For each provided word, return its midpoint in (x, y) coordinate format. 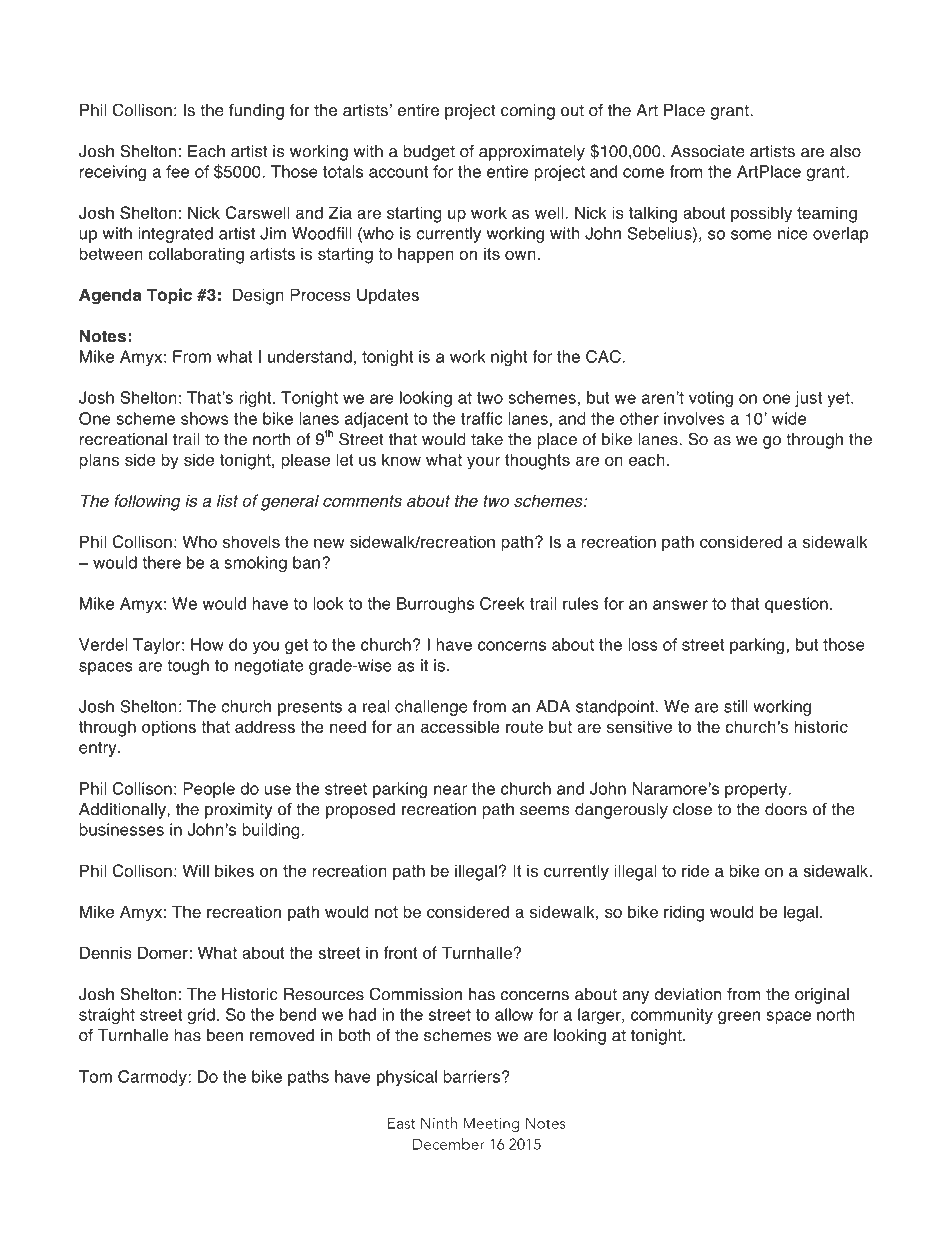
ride (695, 870)
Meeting (491, 1124)
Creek (502, 603)
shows (205, 418)
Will (195, 870)
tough (188, 667)
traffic (481, 418)
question (796, 605)
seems (545, 811)
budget (429, 153)
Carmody (152, 1078)
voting (711, 399)
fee (177, 171)
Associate (708, 151)
